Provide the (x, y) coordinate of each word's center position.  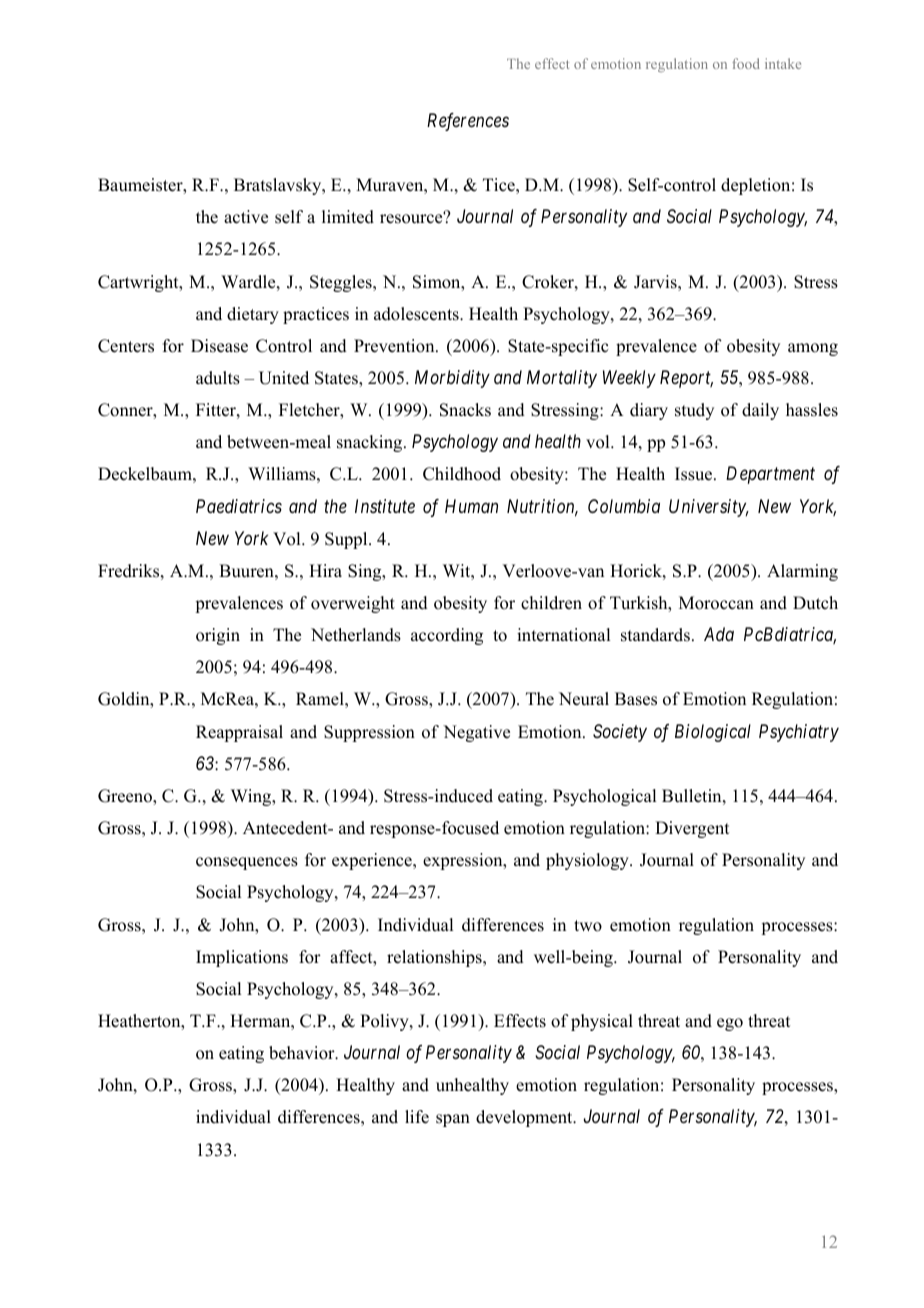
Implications (242, 958)
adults (218, 378)
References (468, 122)
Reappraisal (239, 733)
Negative (476, 733)
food (746, 63)
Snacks (465, 410)
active (246, 217)
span (453, 1120)
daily (760, 411)
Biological (713, 733)
